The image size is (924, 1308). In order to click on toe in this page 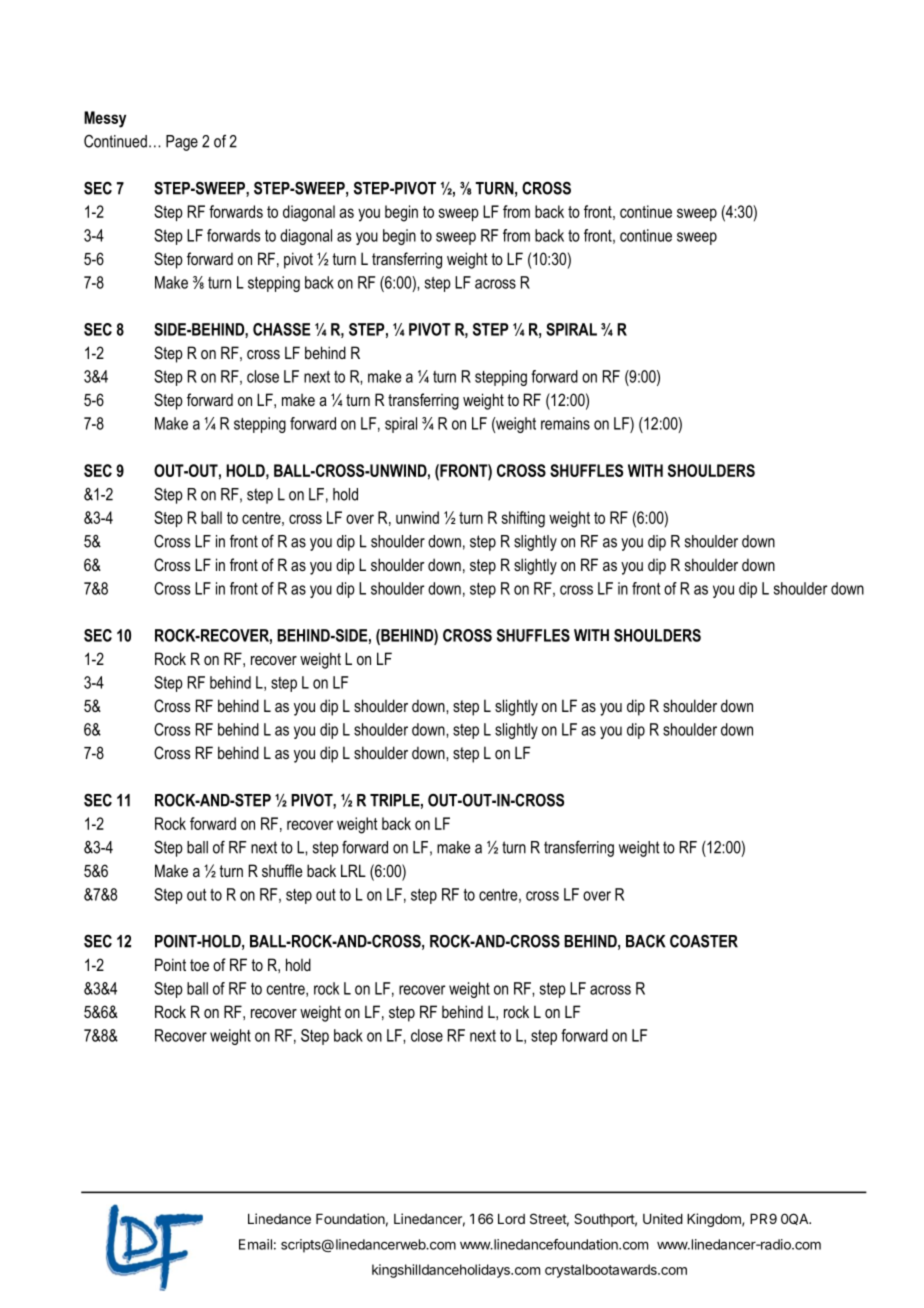, I will do `click(199, 965)`.
